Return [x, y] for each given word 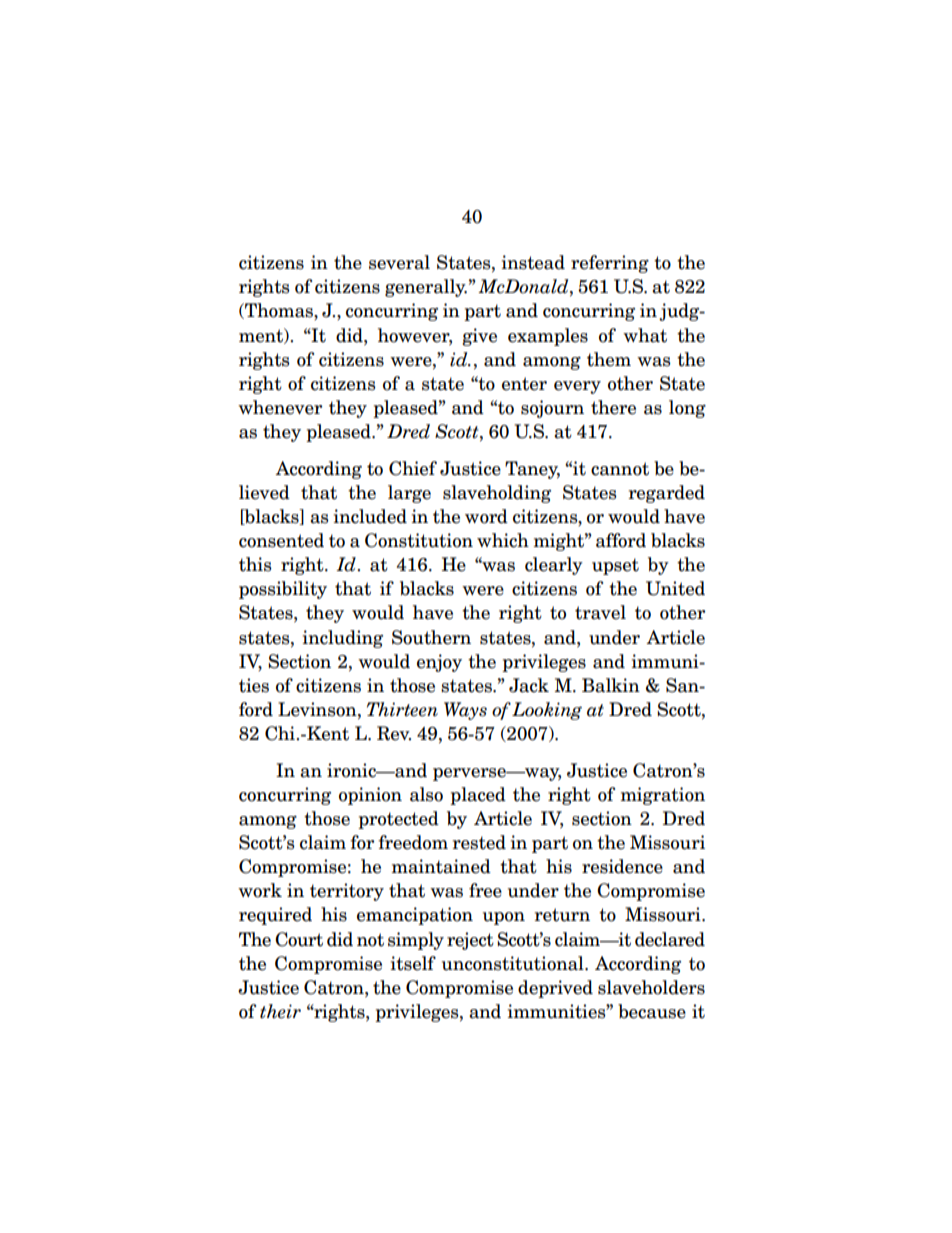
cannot [620, 469]
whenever [280, 407]
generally [426, 288]
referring [610, 264]
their [280, 1011]
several [399, 262]
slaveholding [497, 494]
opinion [370, 796]
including [342, 639]
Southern [431, 637]
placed [478, 796]
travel [600, 612]
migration [662, 796]
